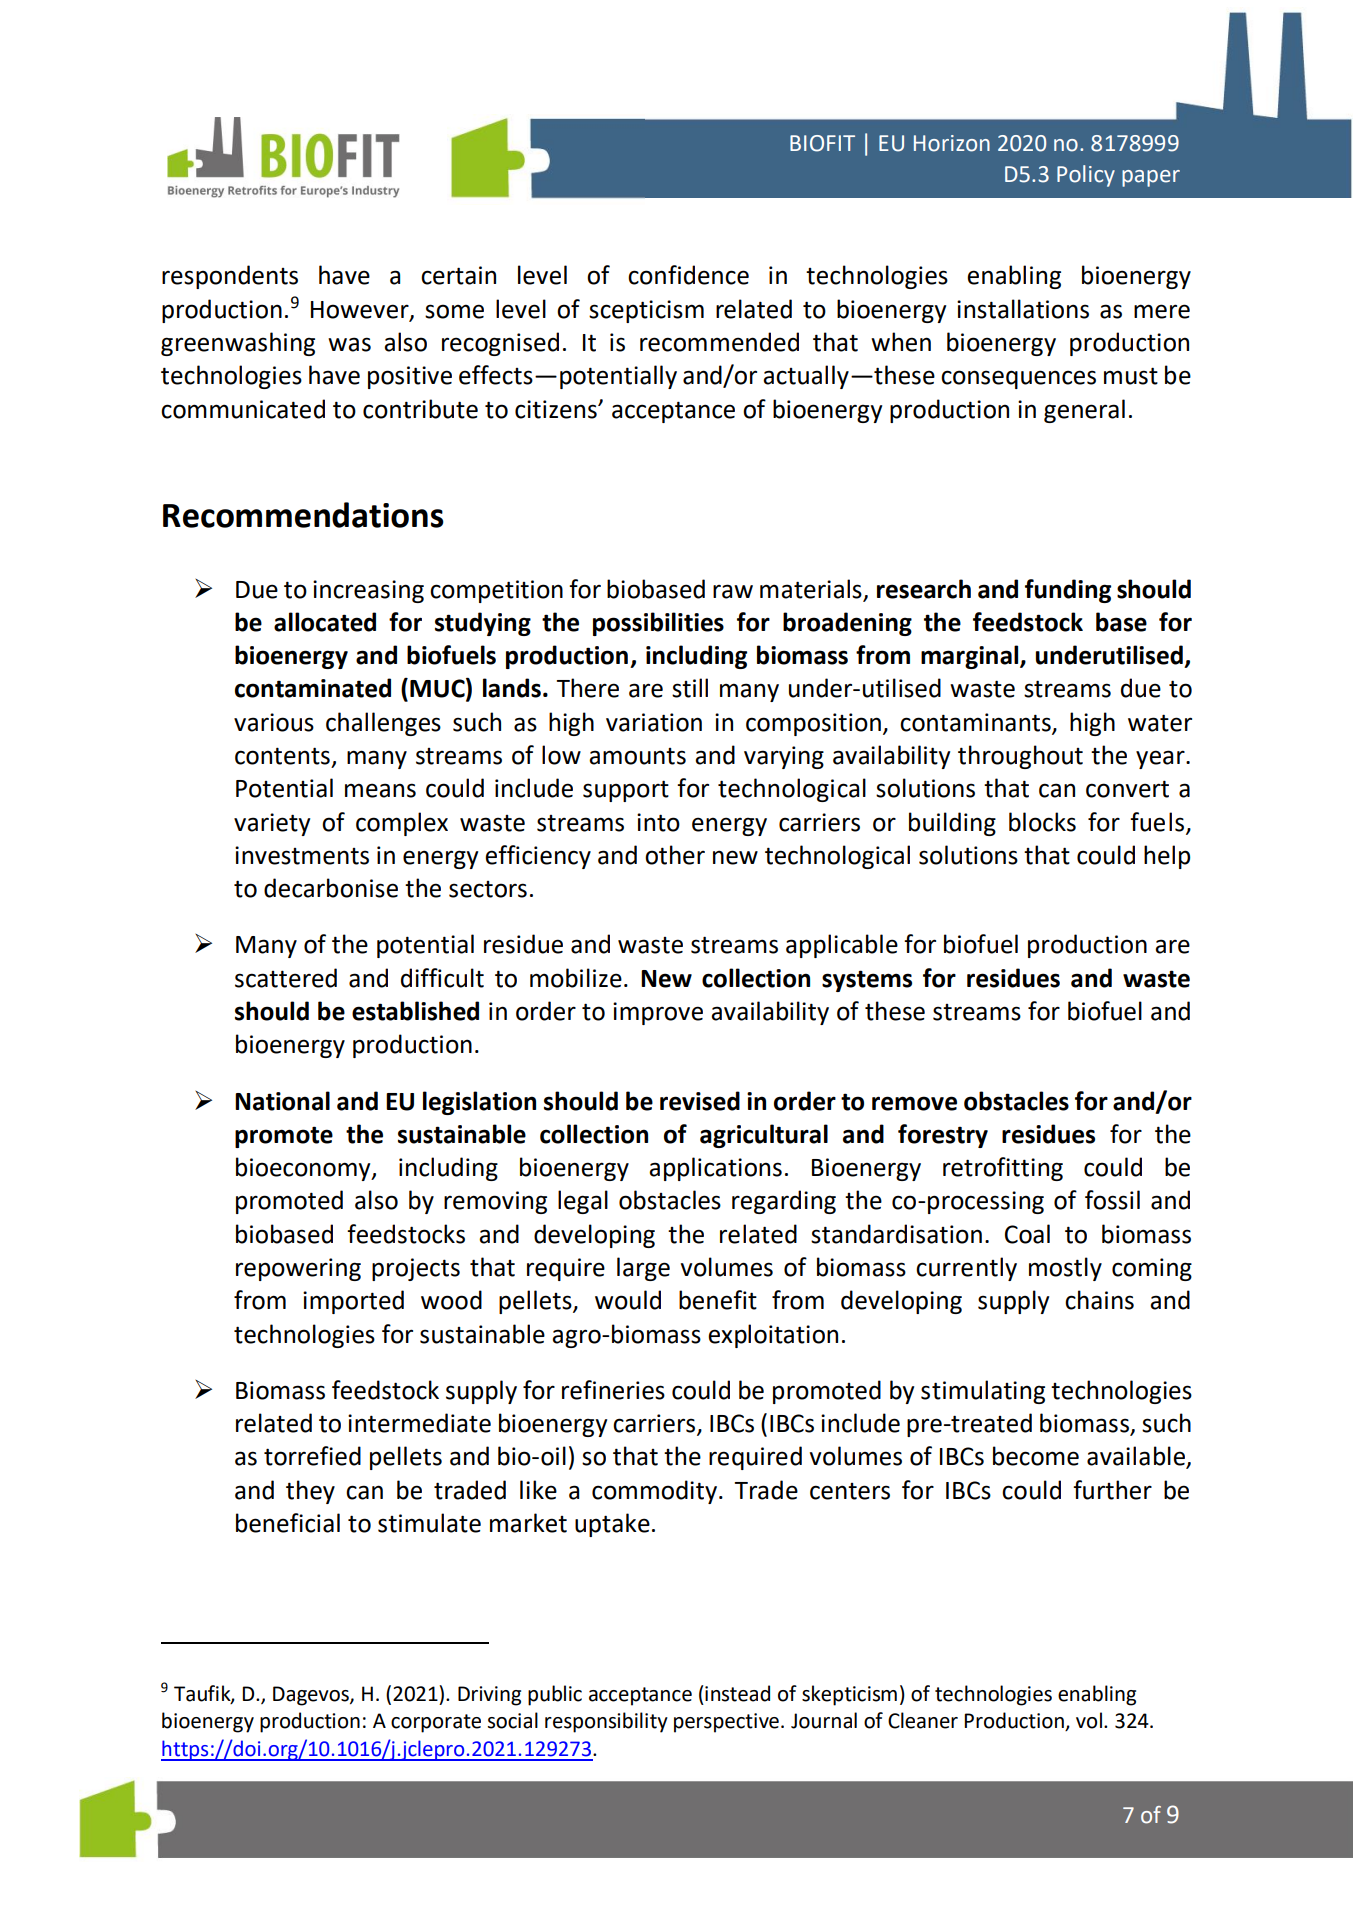  Describe the element at coordinates (1099, 1300) in the screenshot. I see `chains` at that location.
